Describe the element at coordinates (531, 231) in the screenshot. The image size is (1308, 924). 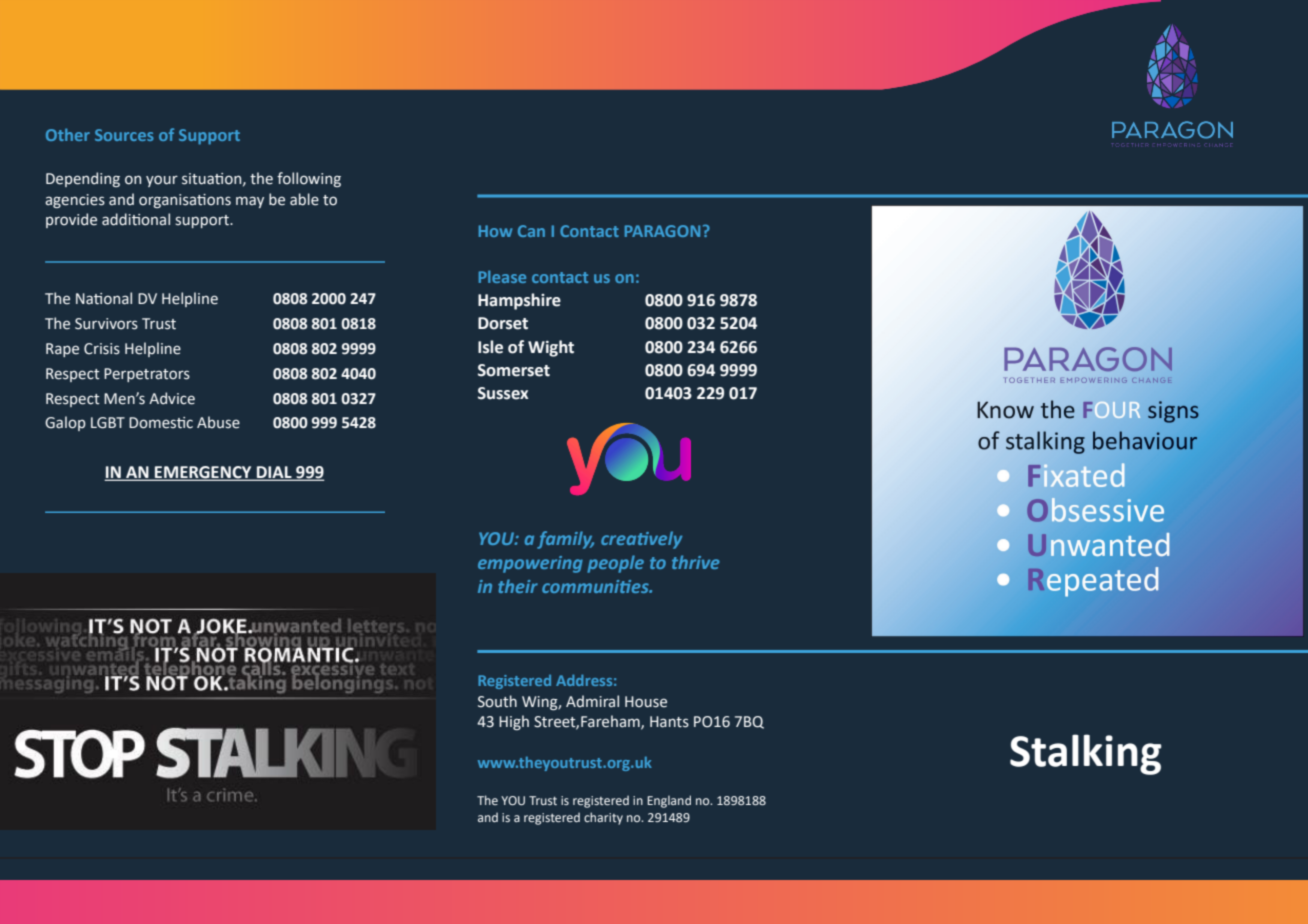
I see `Can` at that location.
